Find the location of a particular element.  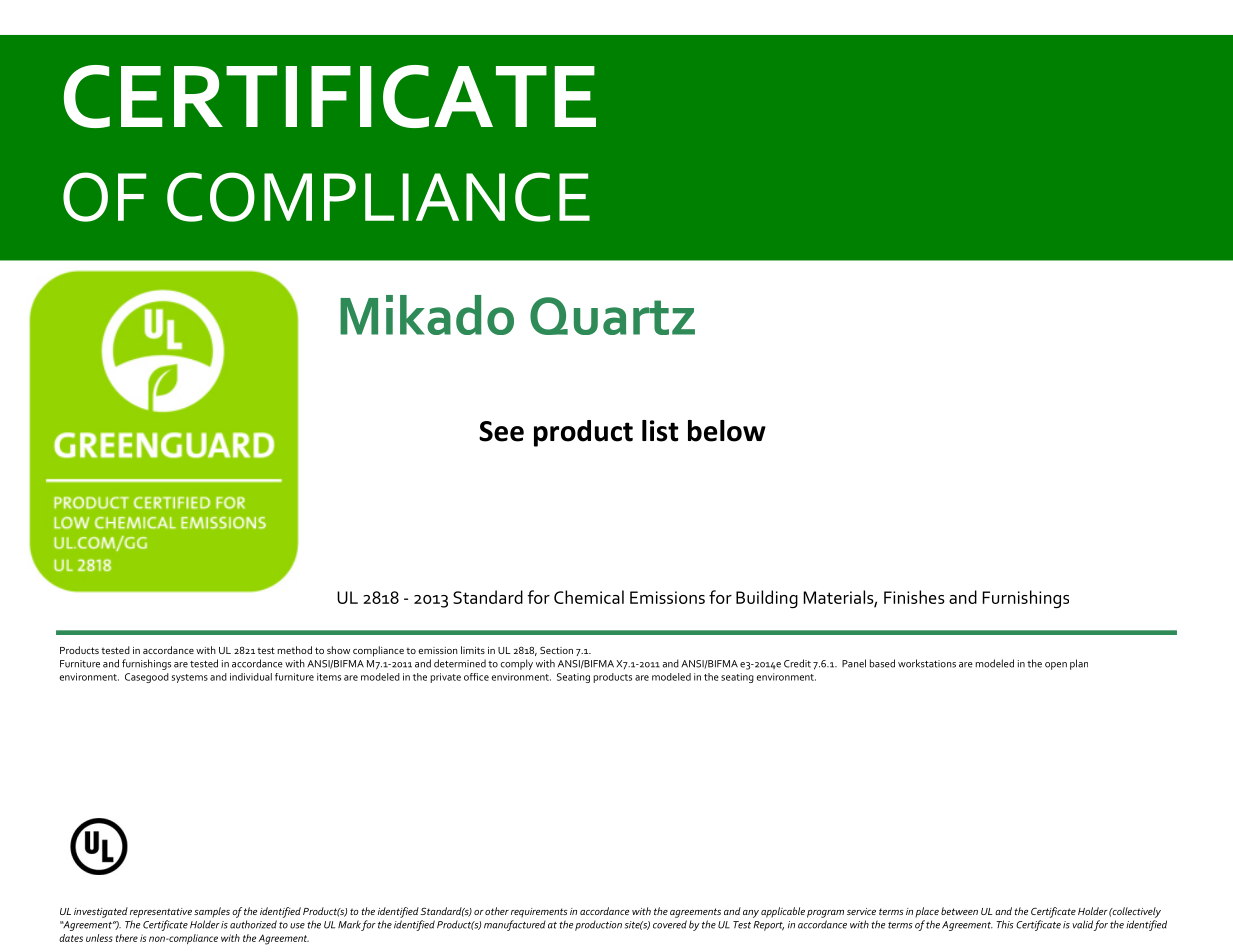

Finishes is located at coordinates (914, 597).
